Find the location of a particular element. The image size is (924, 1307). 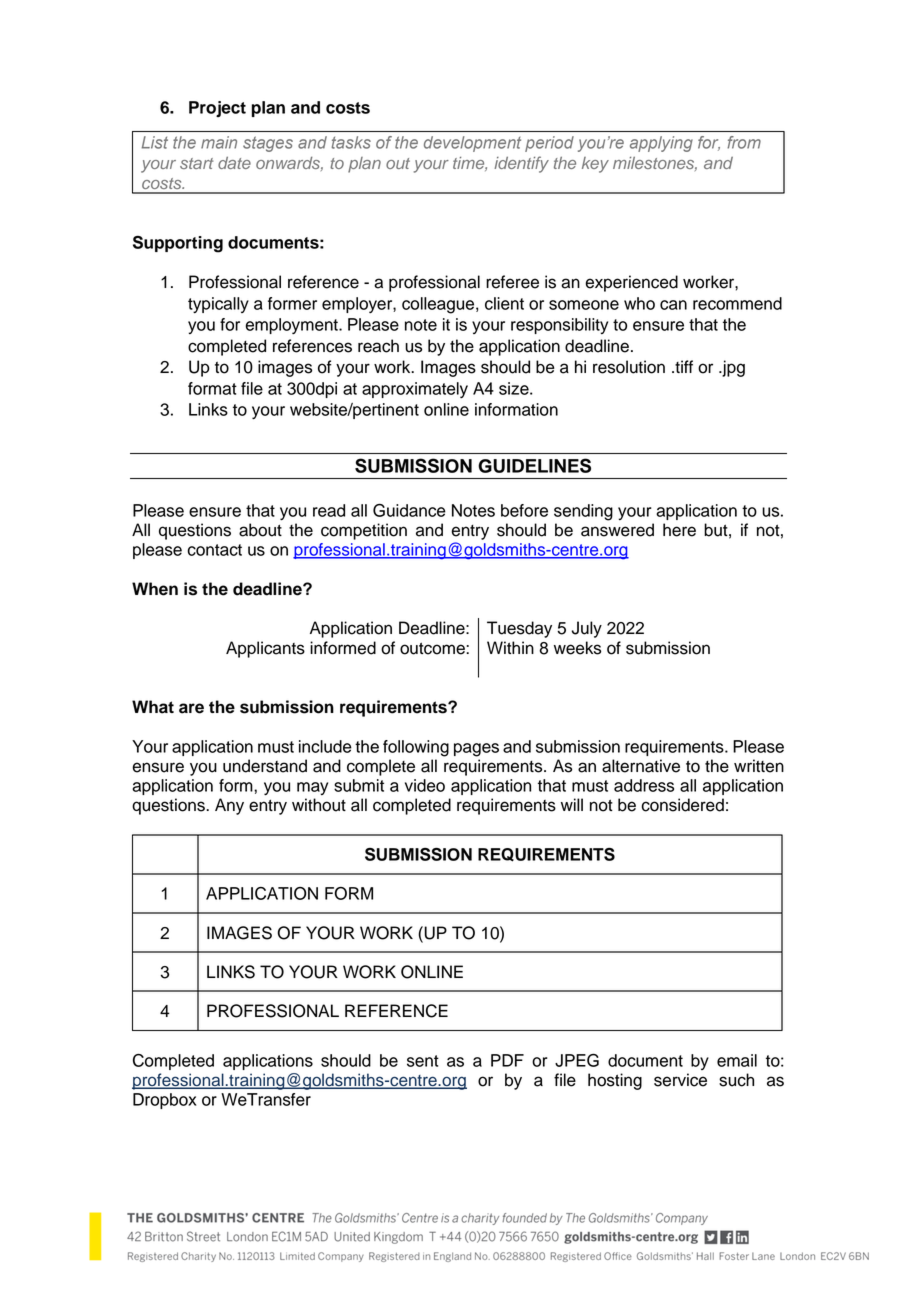

main is located at coordinates (219, 142).
